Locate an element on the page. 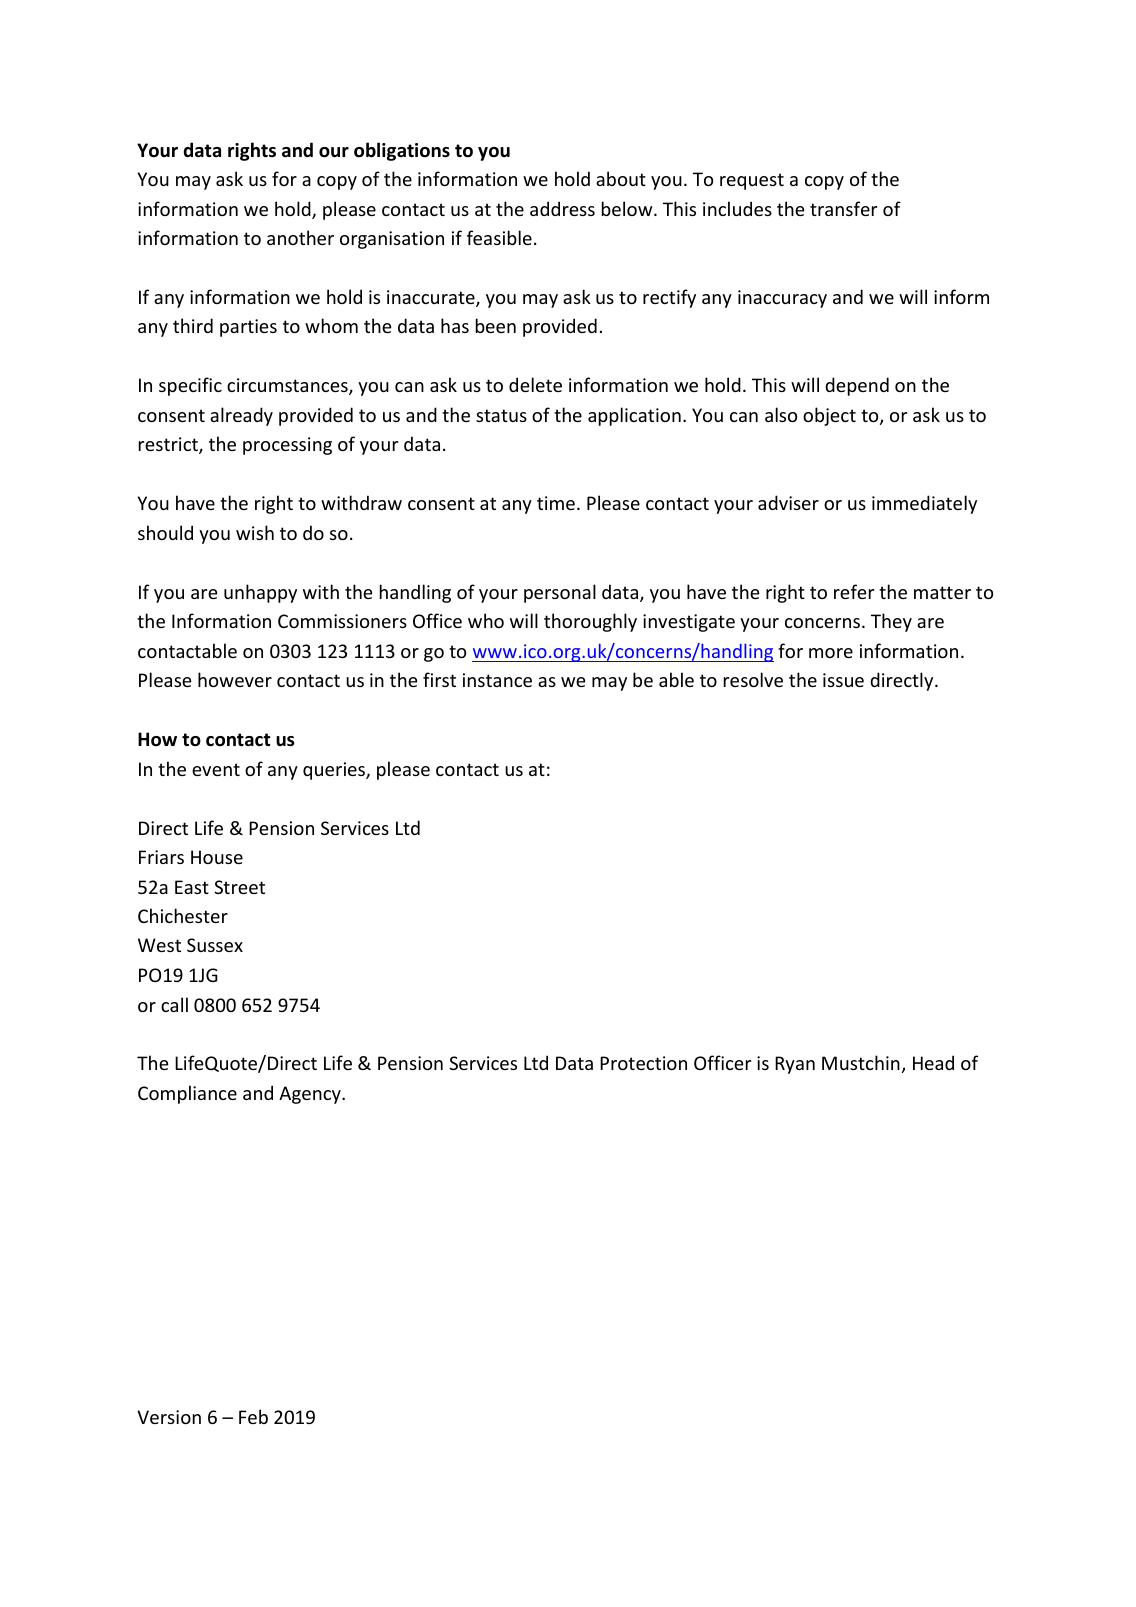  issue is located at coordinates (843, 680).
